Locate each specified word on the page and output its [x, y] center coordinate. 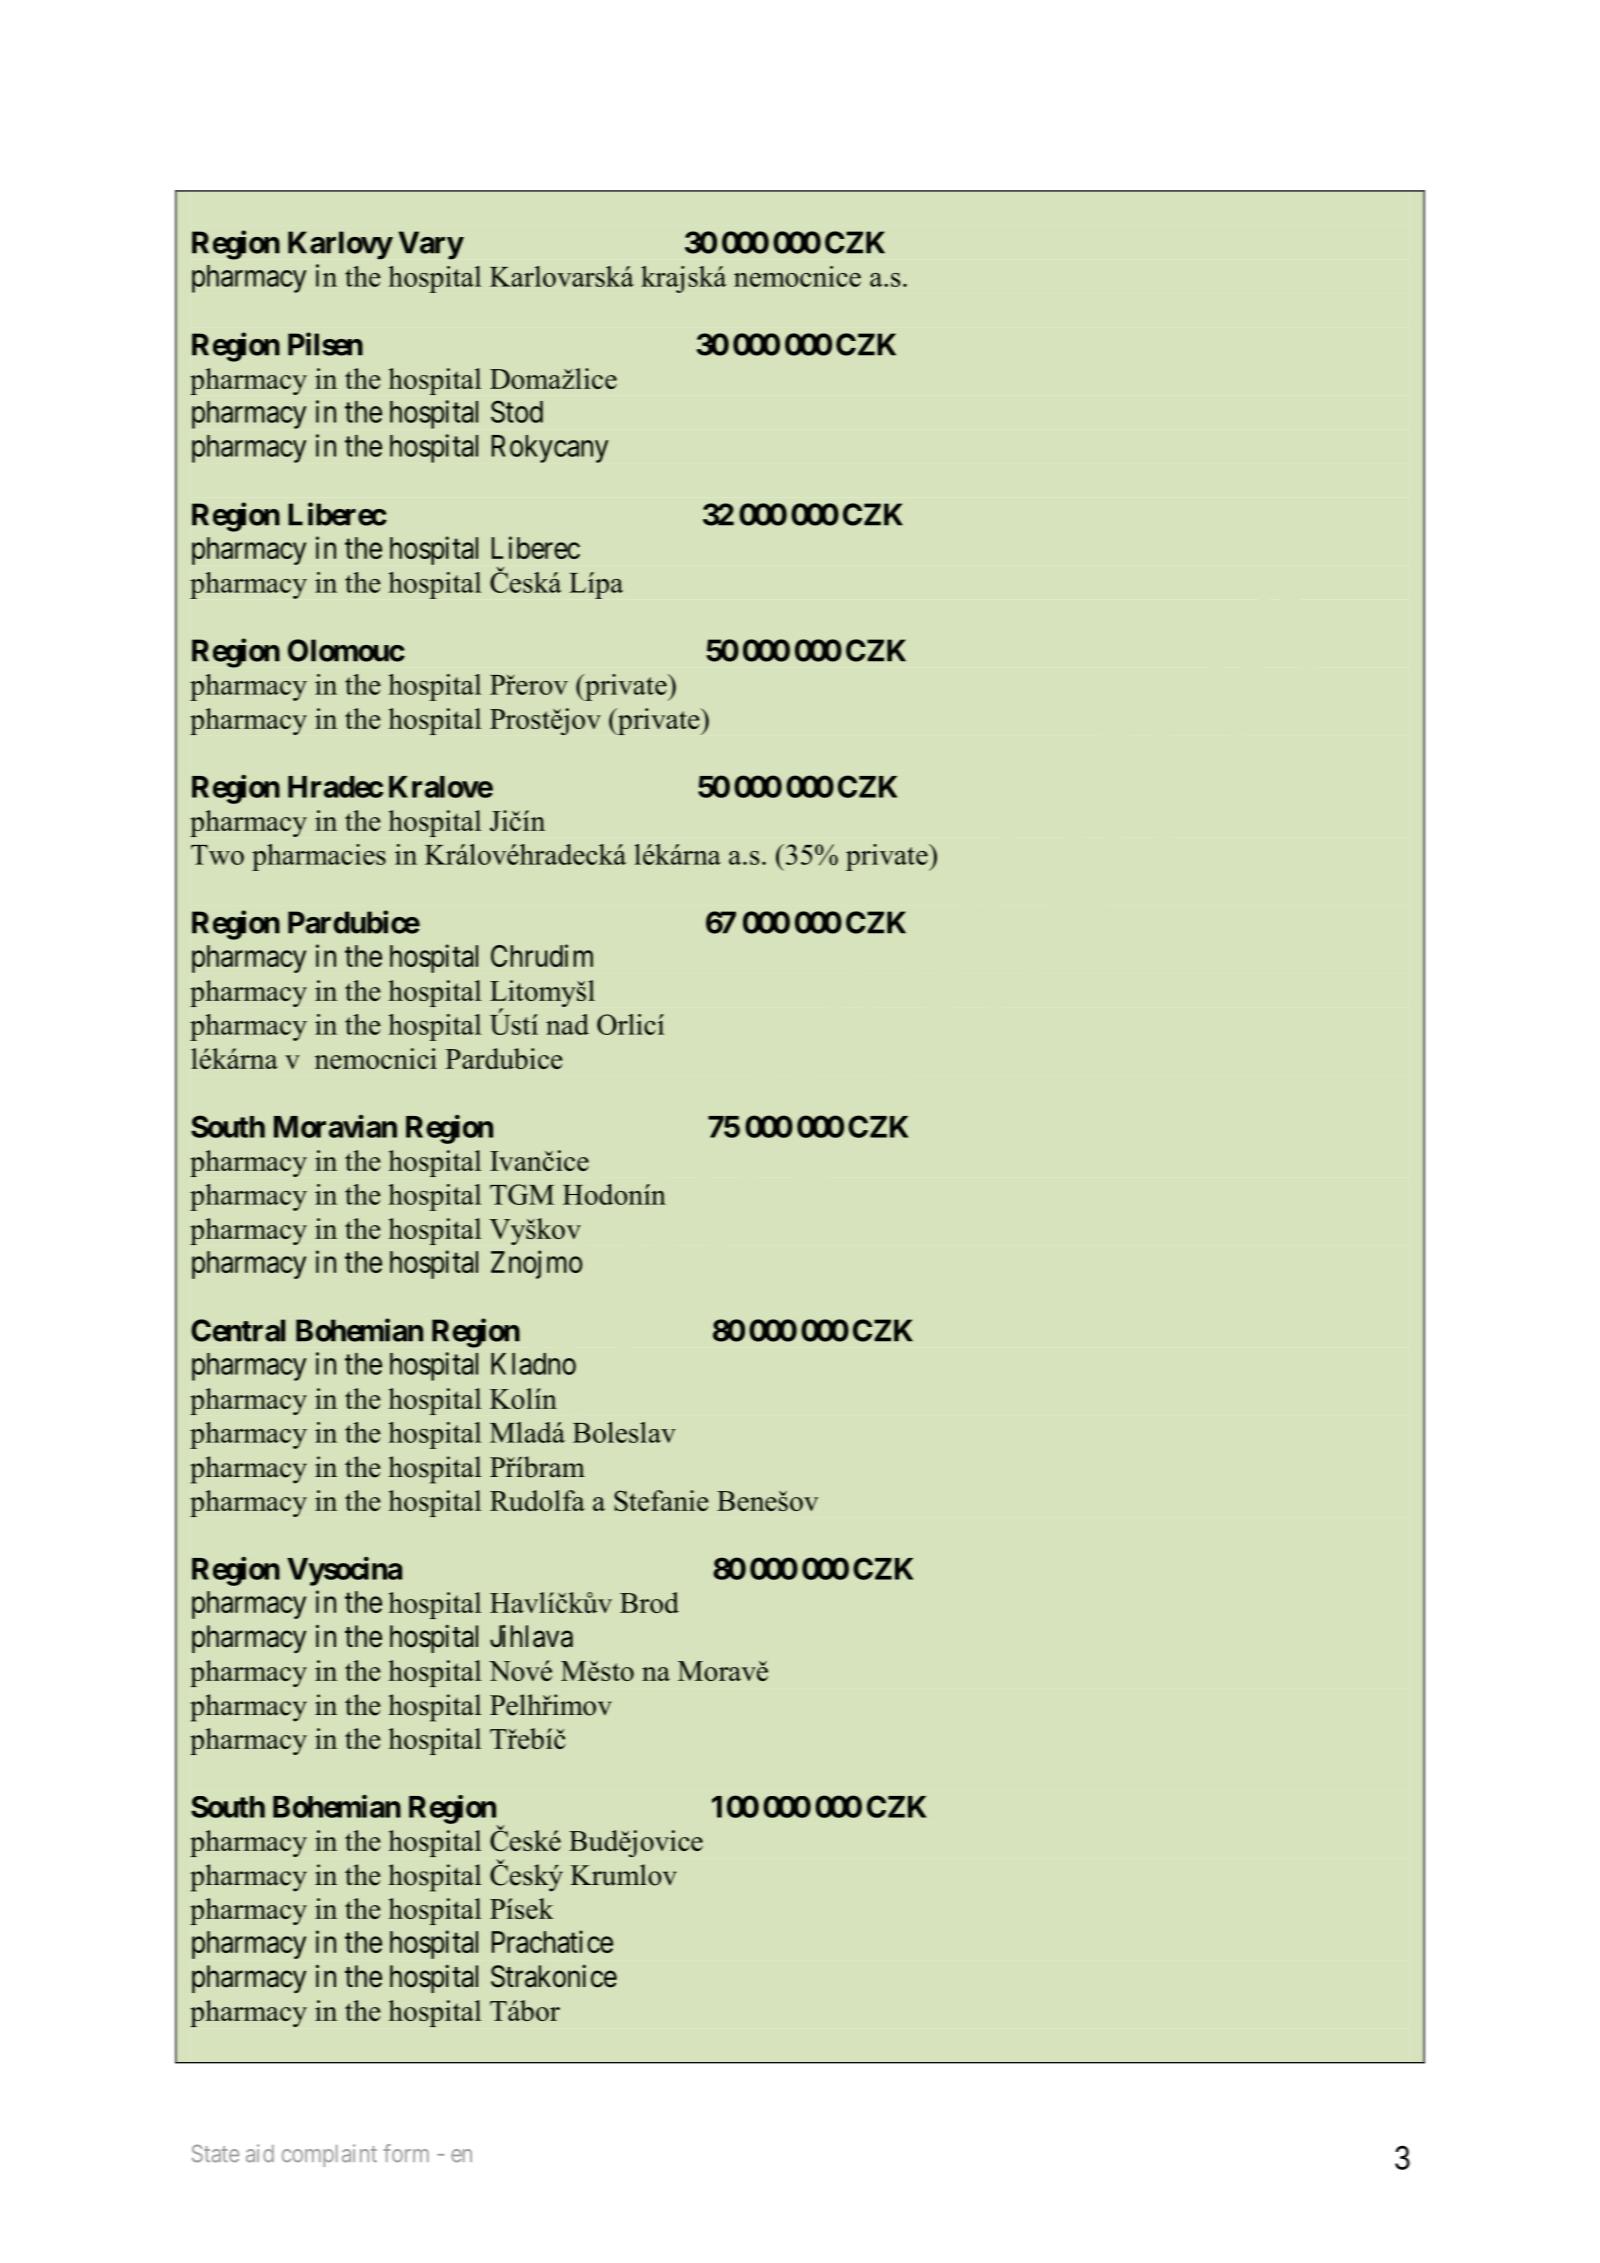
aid [260, 2153]
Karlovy [340, 245]
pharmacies [319, 857]
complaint [329, 2155]
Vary [430, 245]
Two [217, 855]
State [215, 2153]
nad [567, 1024]
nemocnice [797, 276]
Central [238, 1330]
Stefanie [661, 1500]
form [406, 2153]
